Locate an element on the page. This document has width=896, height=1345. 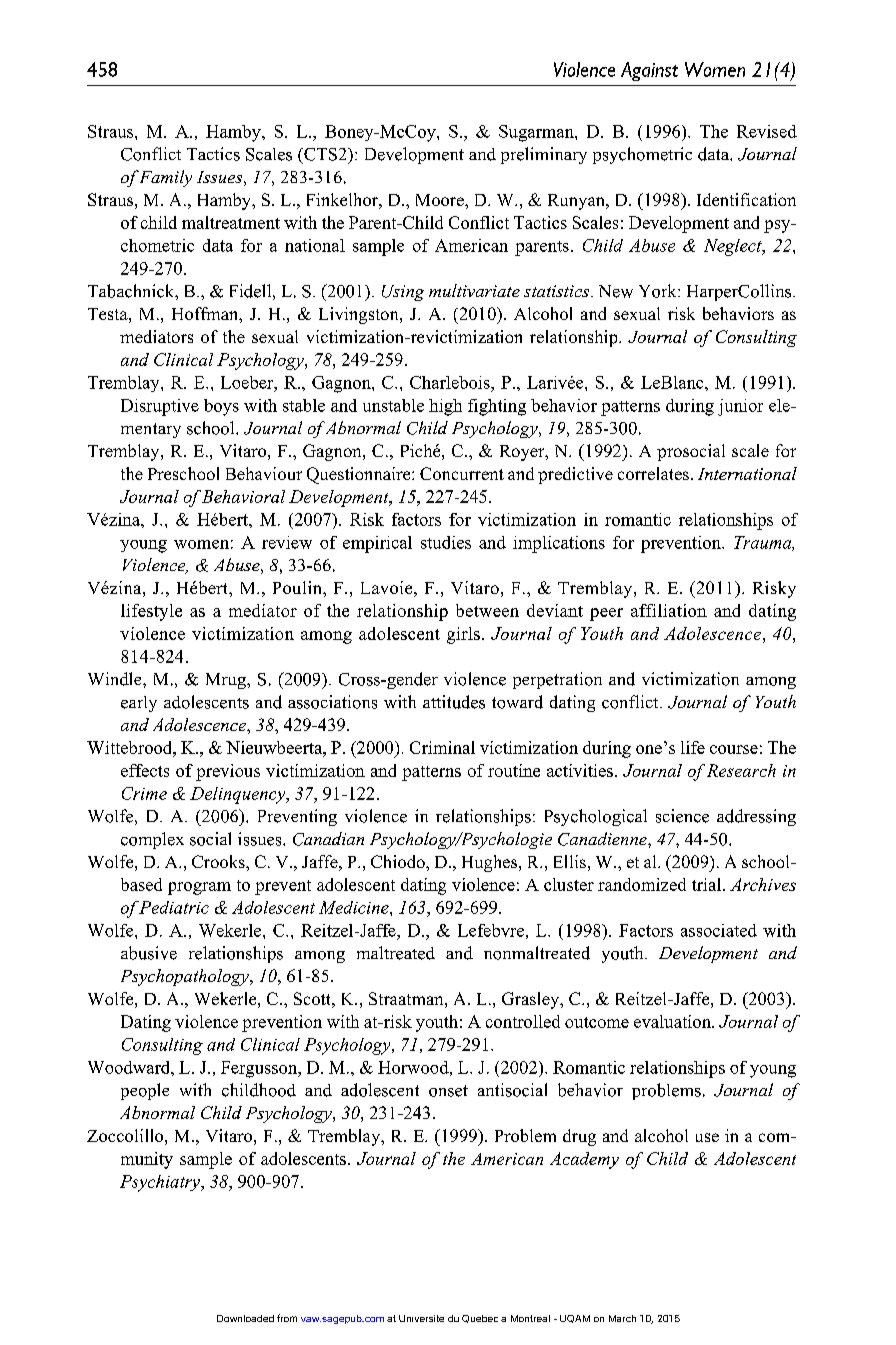
Behaviour is located at coordinates (264, 473).
